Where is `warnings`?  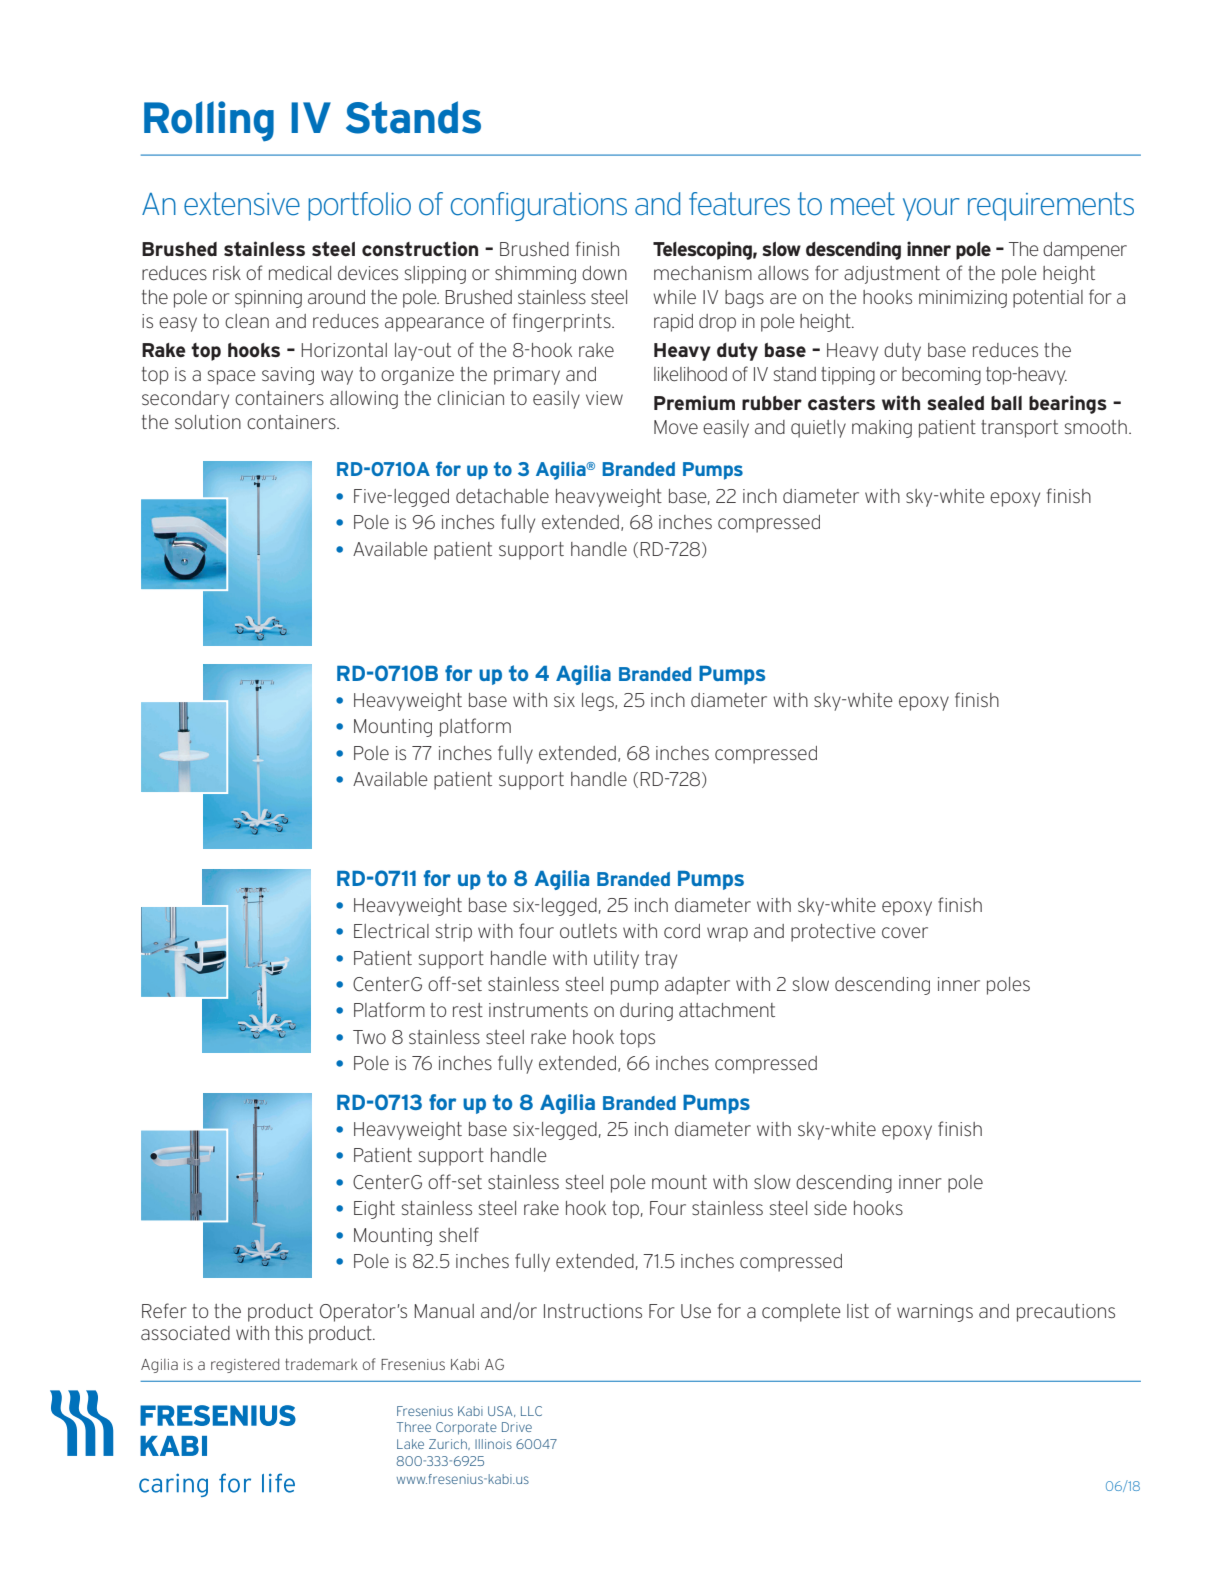 warnings is located at coordinates (935, 1313).
